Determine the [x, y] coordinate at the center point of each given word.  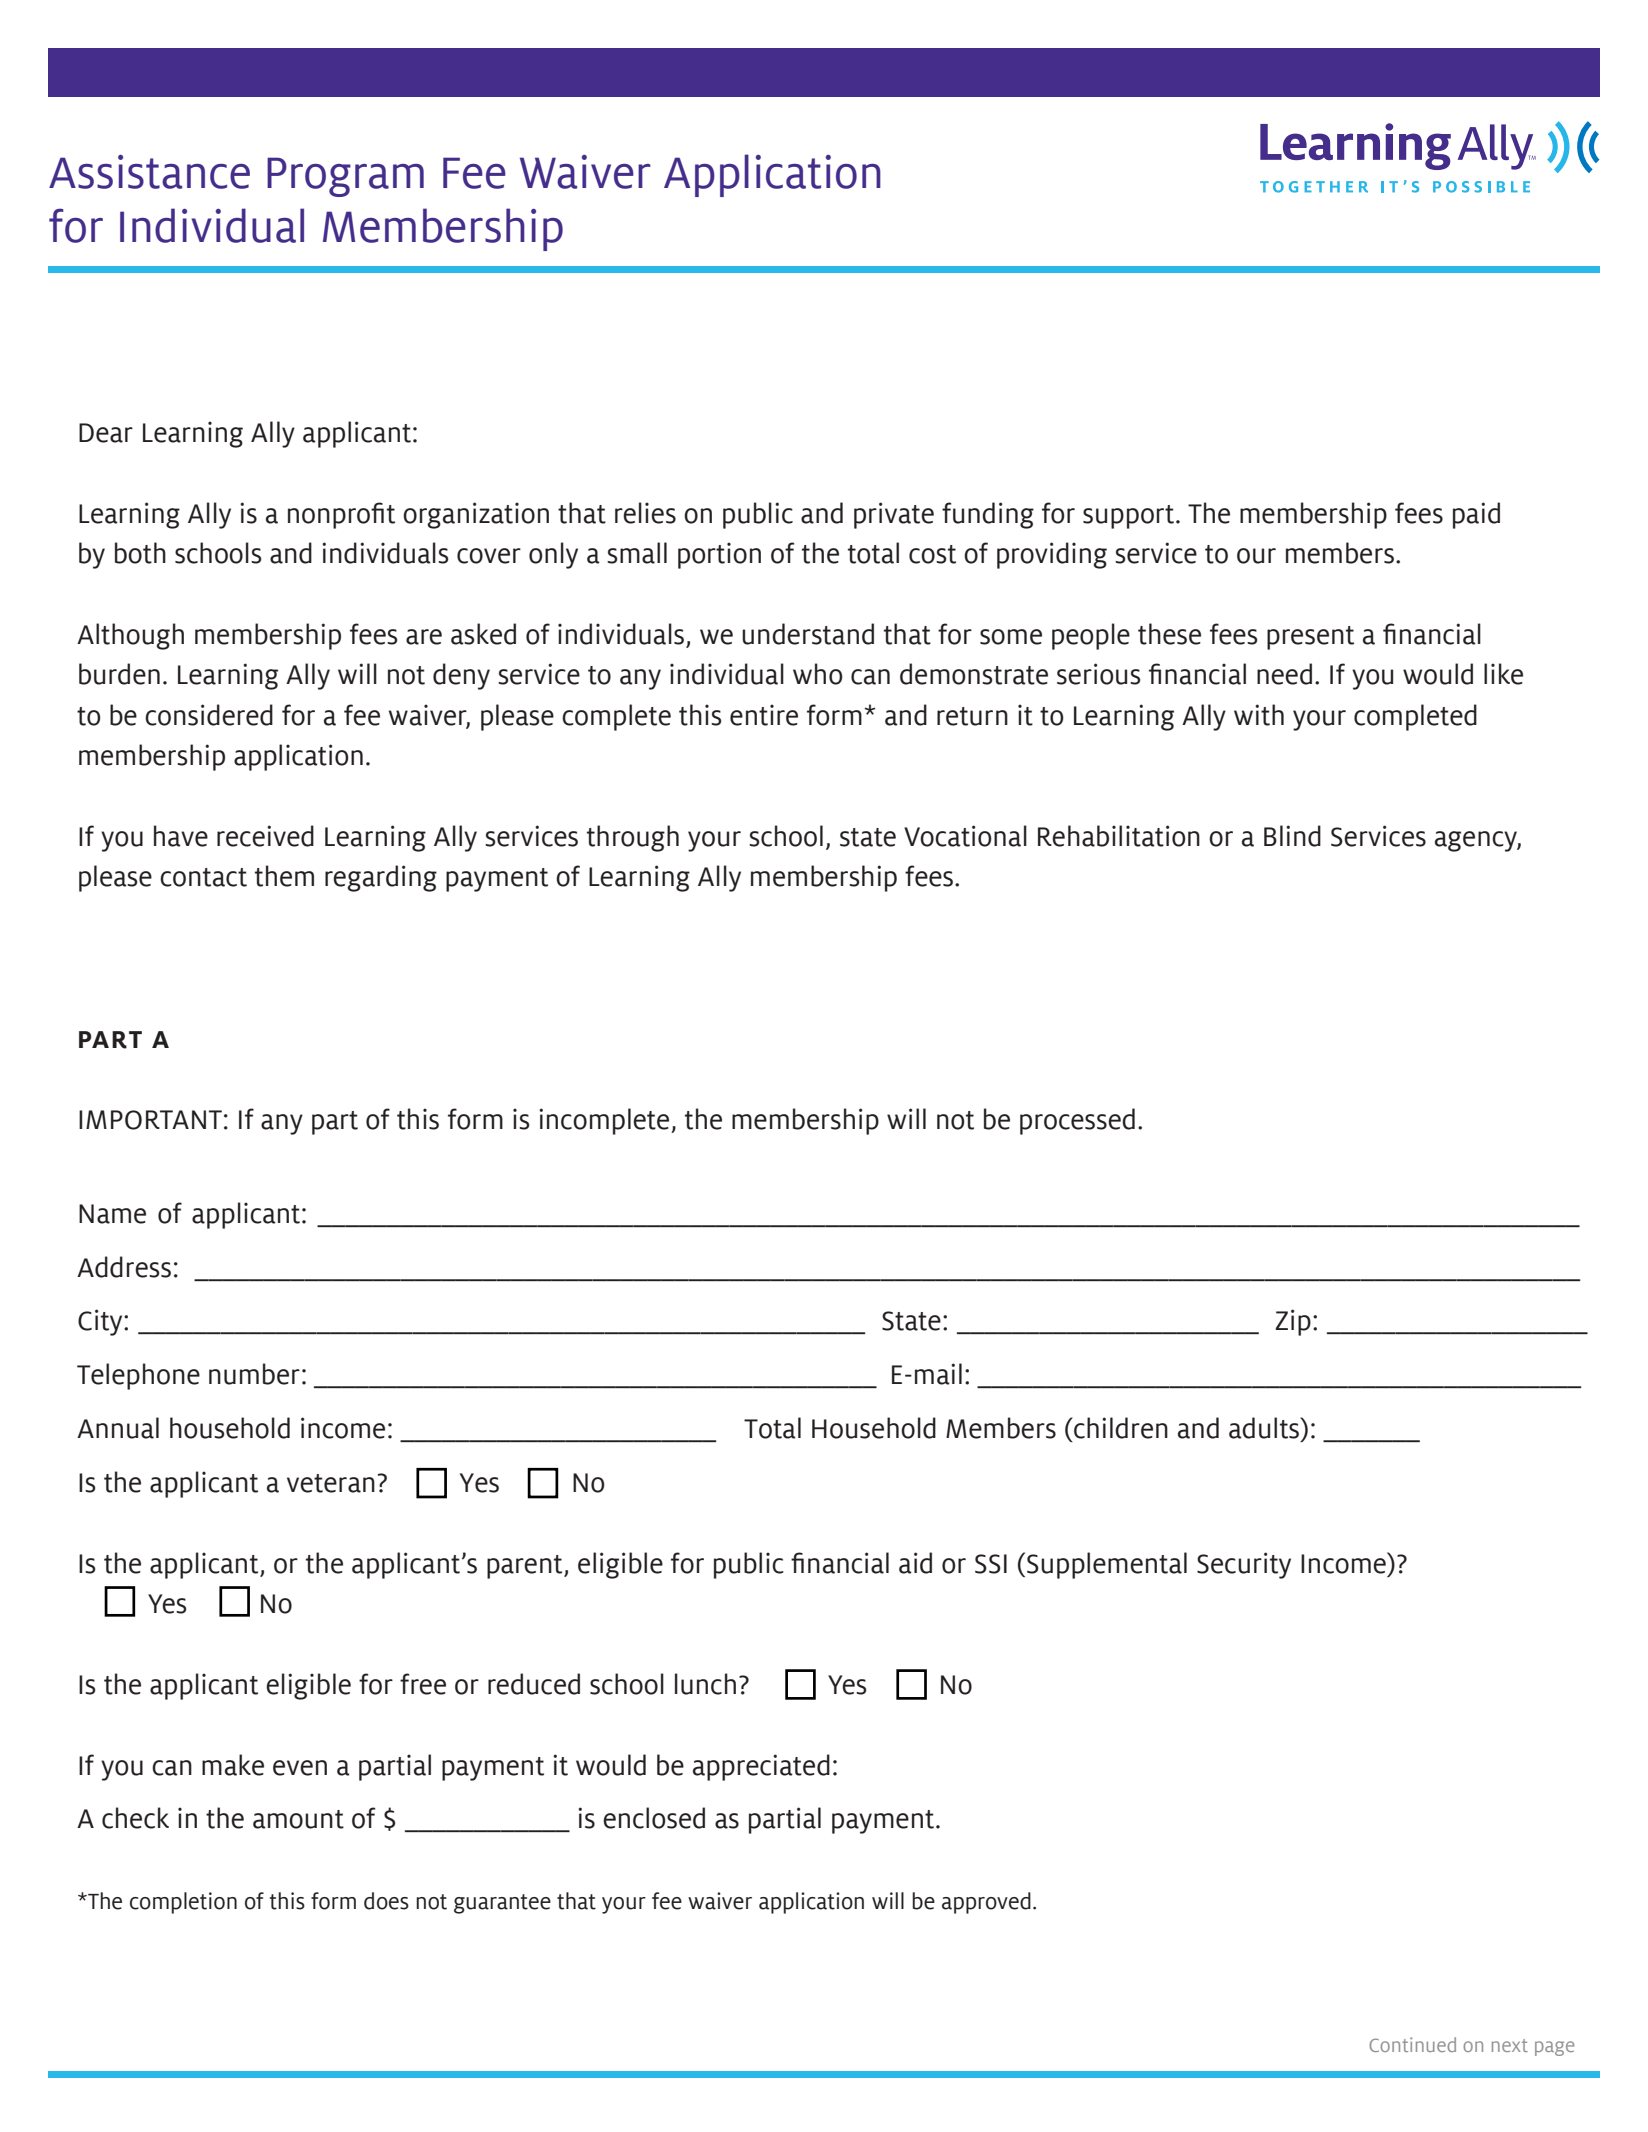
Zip [1293, 1322]
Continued [1412, 2044]
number [254, 1374]
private [894, 515]
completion [183, 1903]
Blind [1292, 836]
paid [1476, 515]
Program [345, 177]
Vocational [965, 836]
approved [986, 1903]
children [1120, 1428]
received [265, 836]
